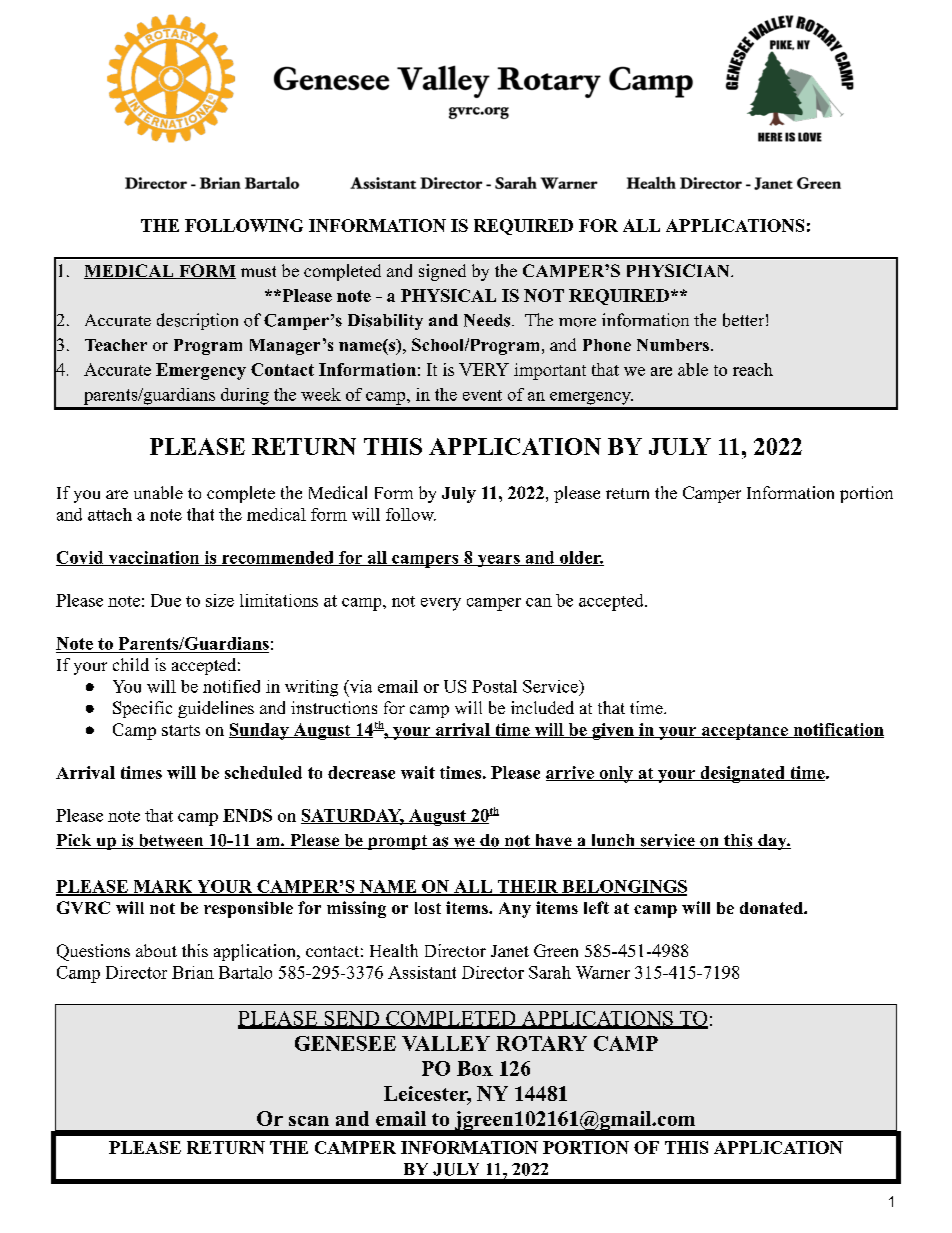  I want to click on attach, so click(110, 514).
